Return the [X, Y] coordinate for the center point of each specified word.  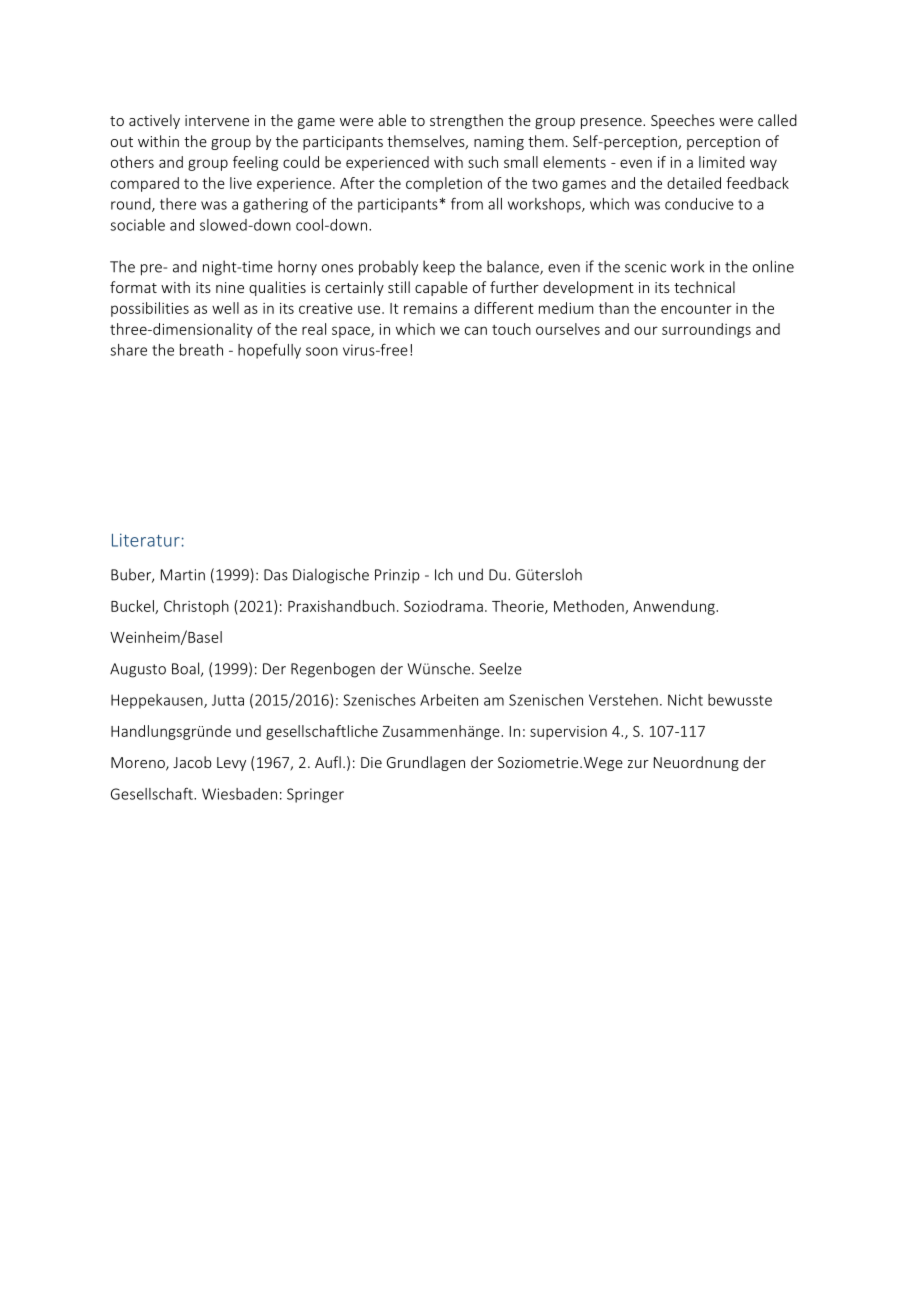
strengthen [466, 121]
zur [638, 764]
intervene [217, 120]
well [225, 308]
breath [201, 350]
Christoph [196, 607]
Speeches [683, 121]
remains [430, 308]
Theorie [519, 607]
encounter [696, 309]
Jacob [192, 762]
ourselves [568, 329]
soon [322, 351]
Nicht [685, 700]
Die [371, 762]
